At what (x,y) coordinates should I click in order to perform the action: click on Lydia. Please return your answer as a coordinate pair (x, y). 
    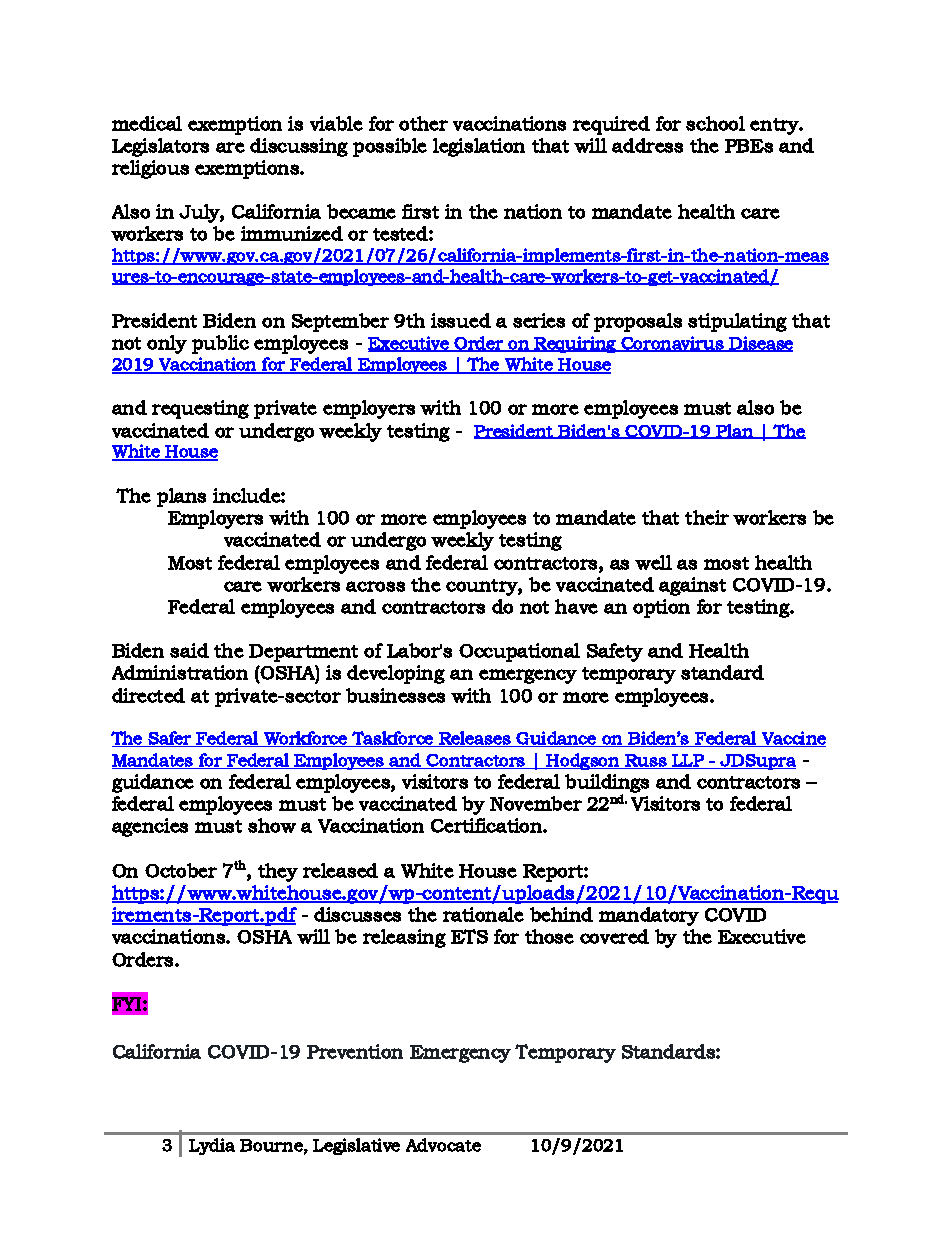
    Looking at the image, I should click on (212, 1146).
